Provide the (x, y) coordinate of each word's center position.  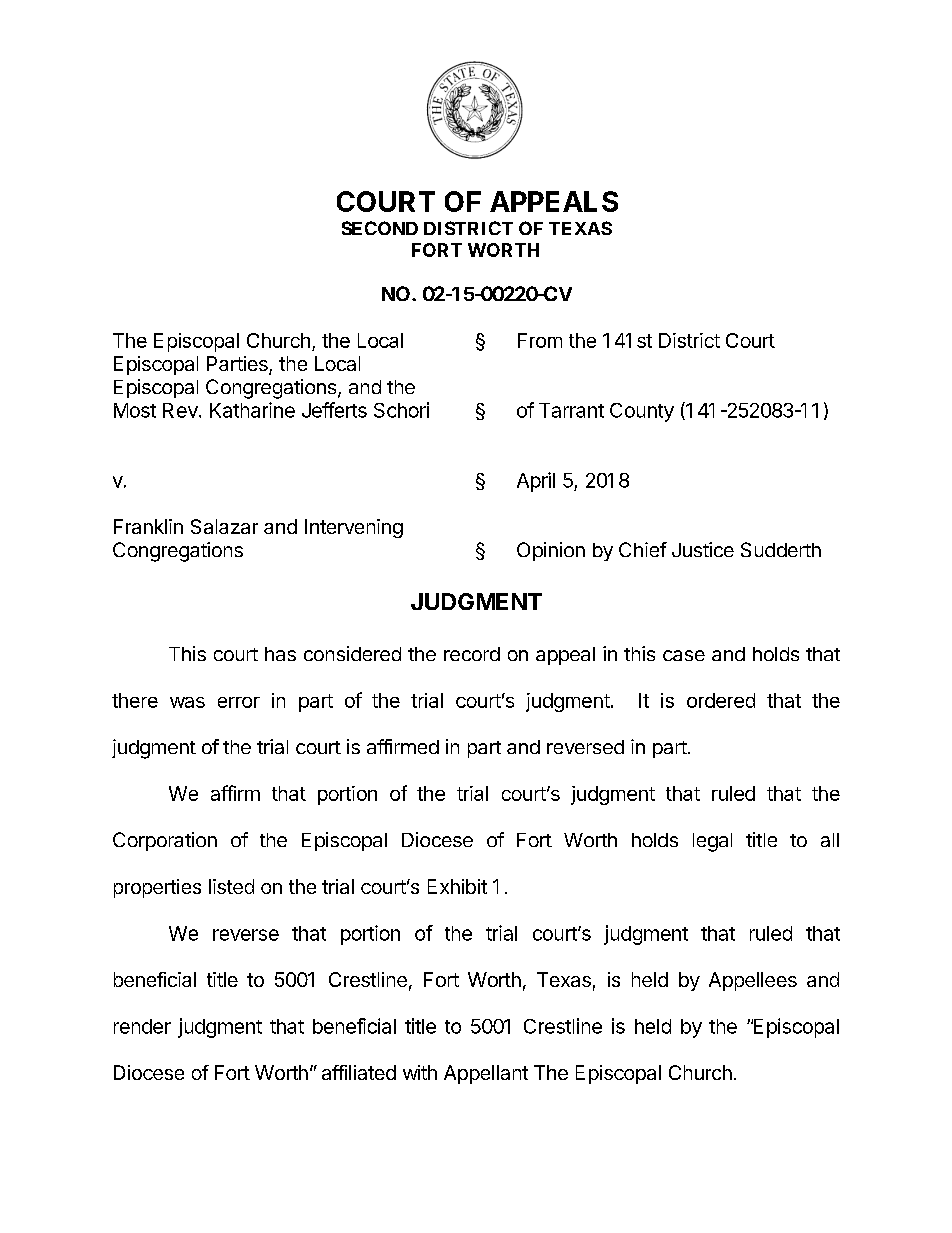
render (142, 1026)
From (540, 340)
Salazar (224, 526)
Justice (703, 549)
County (642, 412)
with (420, 1072)
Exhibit (457, 886)
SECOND (380, 228)
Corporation (165, 841)
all (830, 840)
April (536, 482)
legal (712, 842)
